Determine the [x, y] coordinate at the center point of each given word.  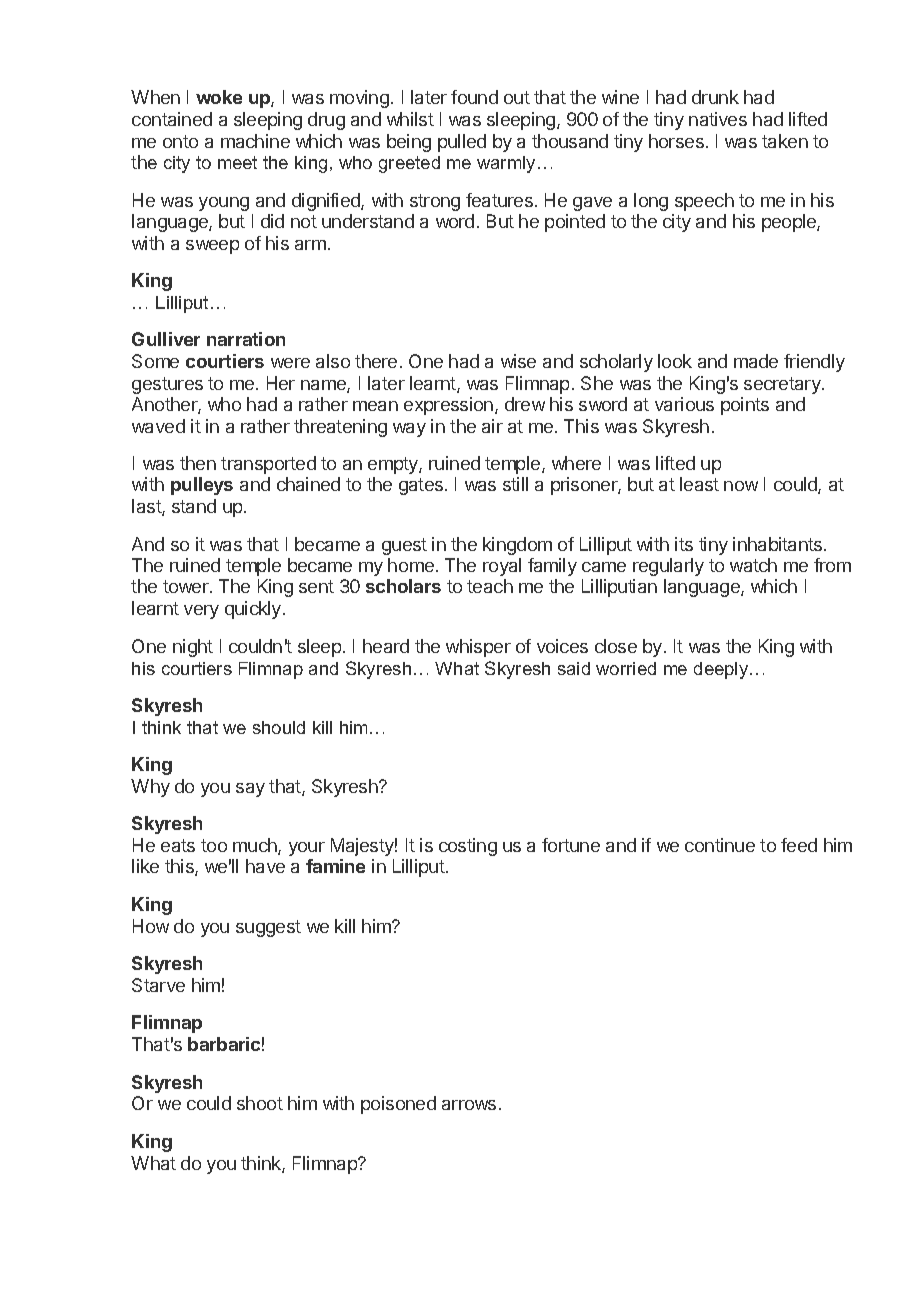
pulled [462, 143]
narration [246, 339]
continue [720, 845]
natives [718, 119]
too [214, 845]
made [756, 361]
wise [518, 361]
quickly [253, 610]
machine [255, 141]
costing [468, 847]
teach [490, 586]
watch [753, 565]
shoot [260, 1103]
